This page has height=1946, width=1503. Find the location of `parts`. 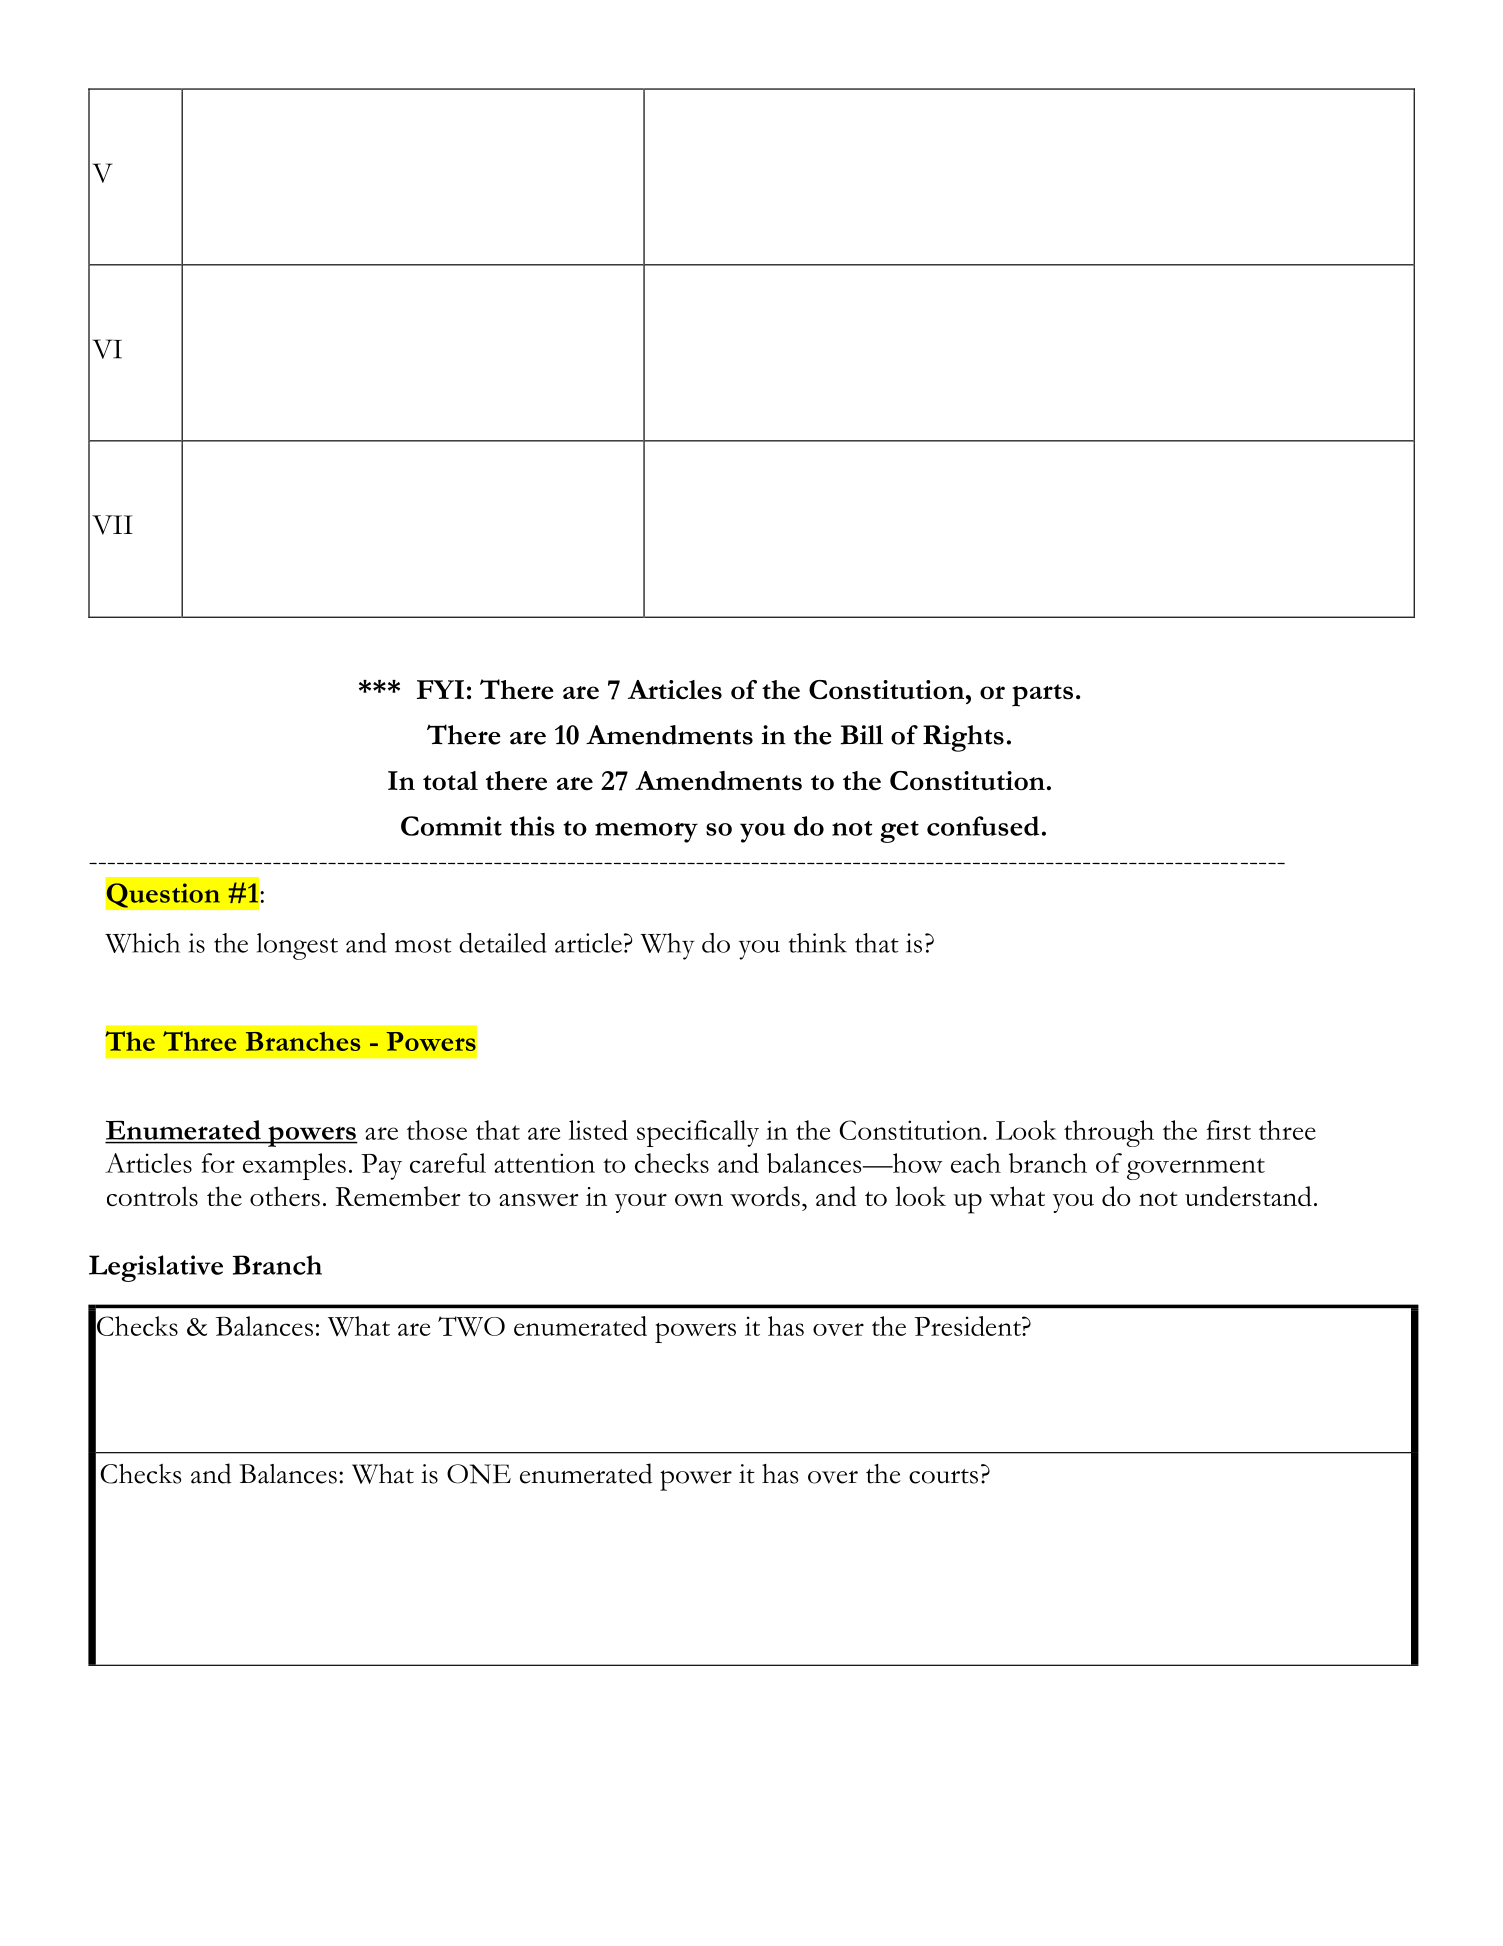

parts is located at coordinates (1042, 695).
